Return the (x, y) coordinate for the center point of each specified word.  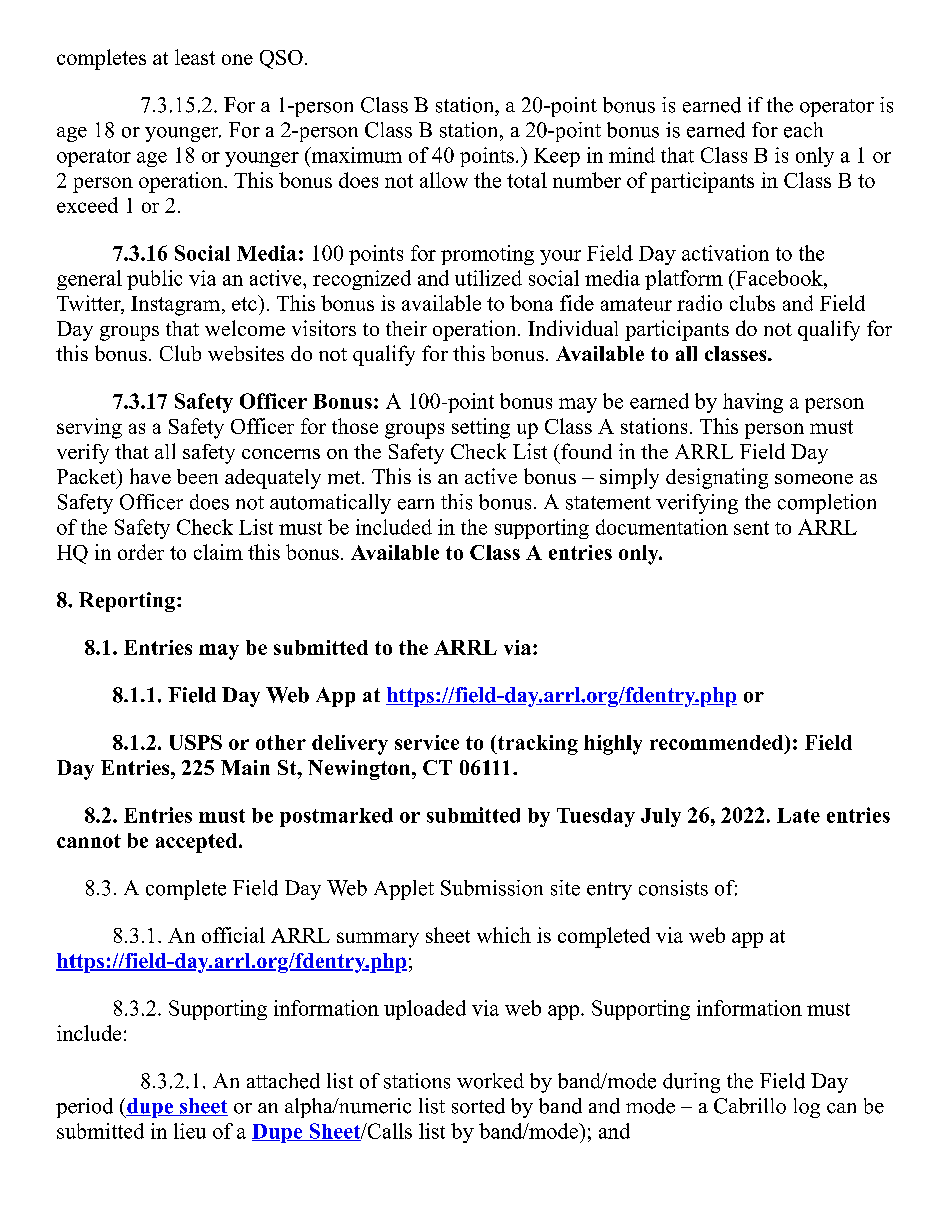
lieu (190, 1131)
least (195, 57)
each (803, 130)
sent (751, 528)
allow (444, 180)
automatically (330, 504)
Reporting (127, 602)
